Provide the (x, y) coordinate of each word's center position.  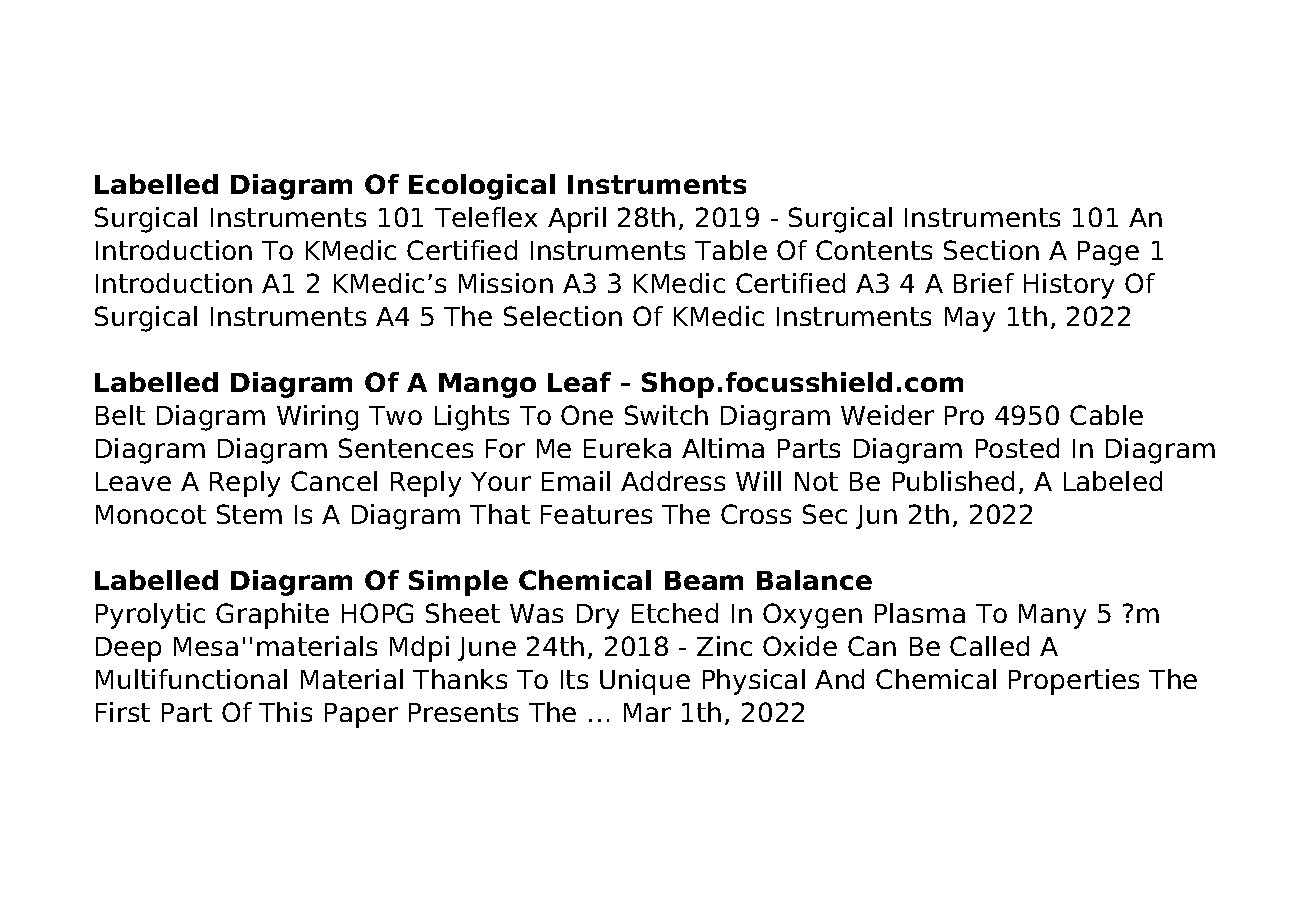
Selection (563, 316)
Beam (704, 580)
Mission (506, 283)
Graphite (272, 616)
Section (991, 250)
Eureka (627, 448)
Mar (647, 712)
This (285, 712)
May (970, 319)
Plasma (920, 613)
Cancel (334, 481)
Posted (1017, 448)
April (577, 220)
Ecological (482, 187)
